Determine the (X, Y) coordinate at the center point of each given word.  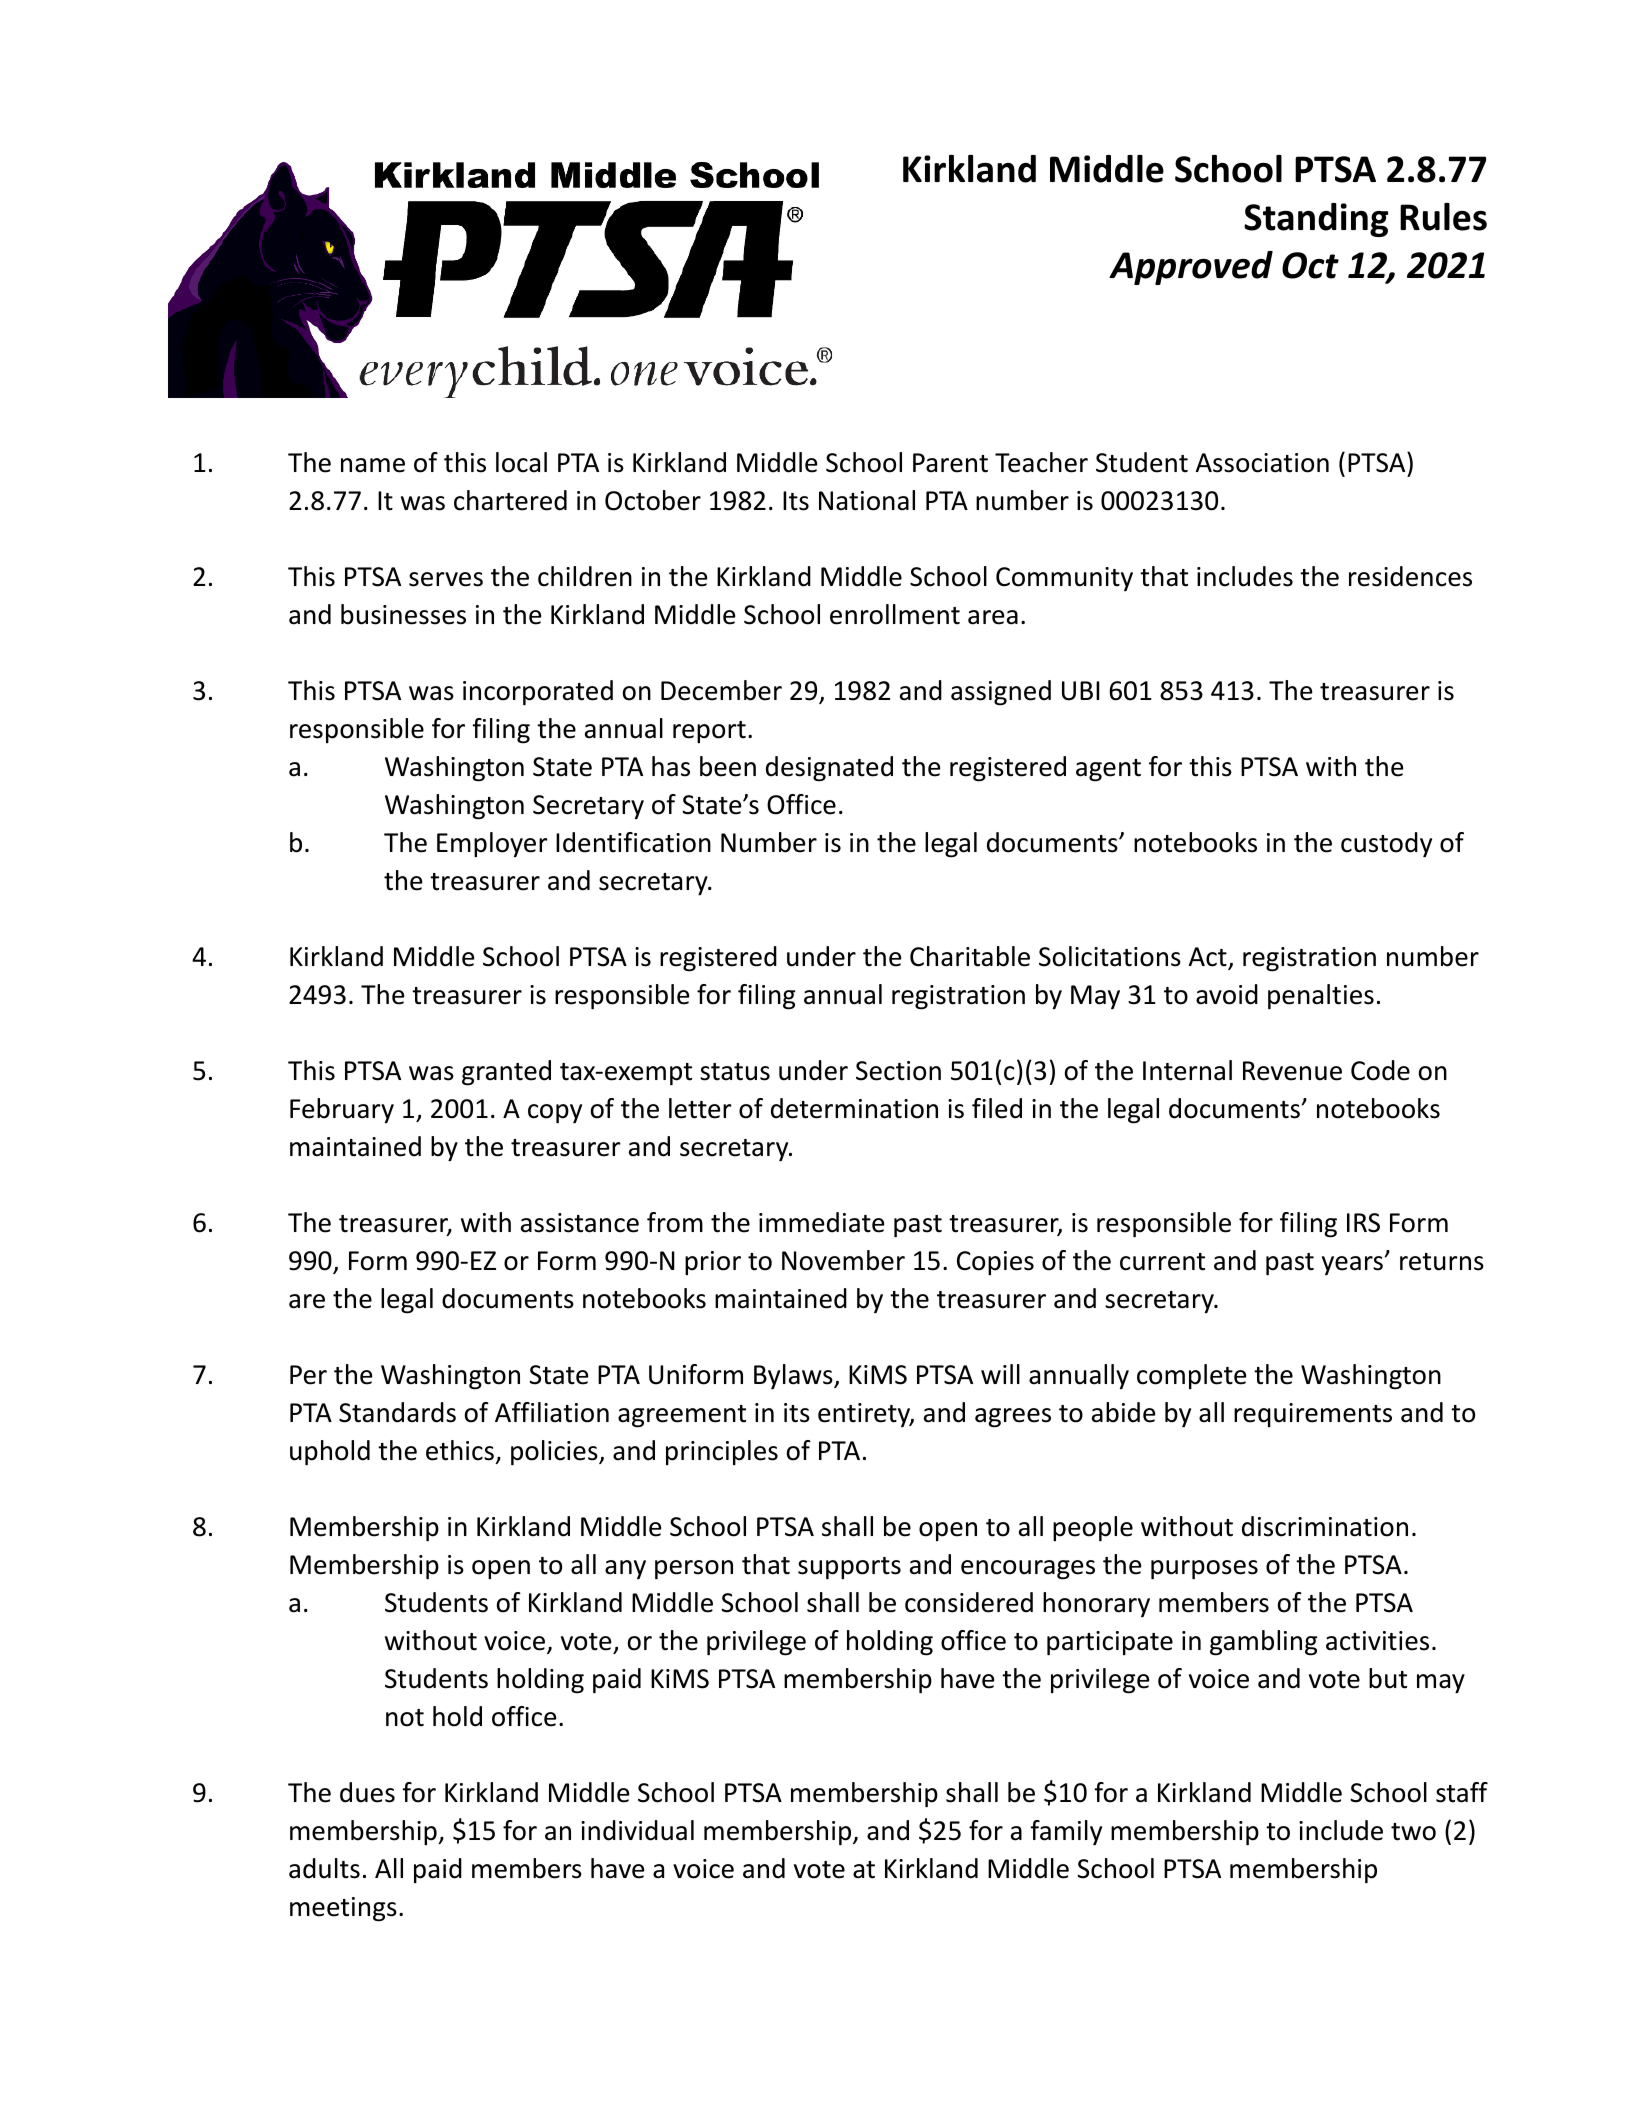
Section (898, 1071)
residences (1410, 576)
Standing (1316, 220)
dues (367, 1792)
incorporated (538, 693)
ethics (460, 1450)
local (521, 462)
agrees (1013, 1418)
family (1066, 1833)
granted (506, 1073)
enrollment (895, 614)
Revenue (1292, 1071)
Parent (950, 463)
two (1413, 1832)
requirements (1313, 1415)
